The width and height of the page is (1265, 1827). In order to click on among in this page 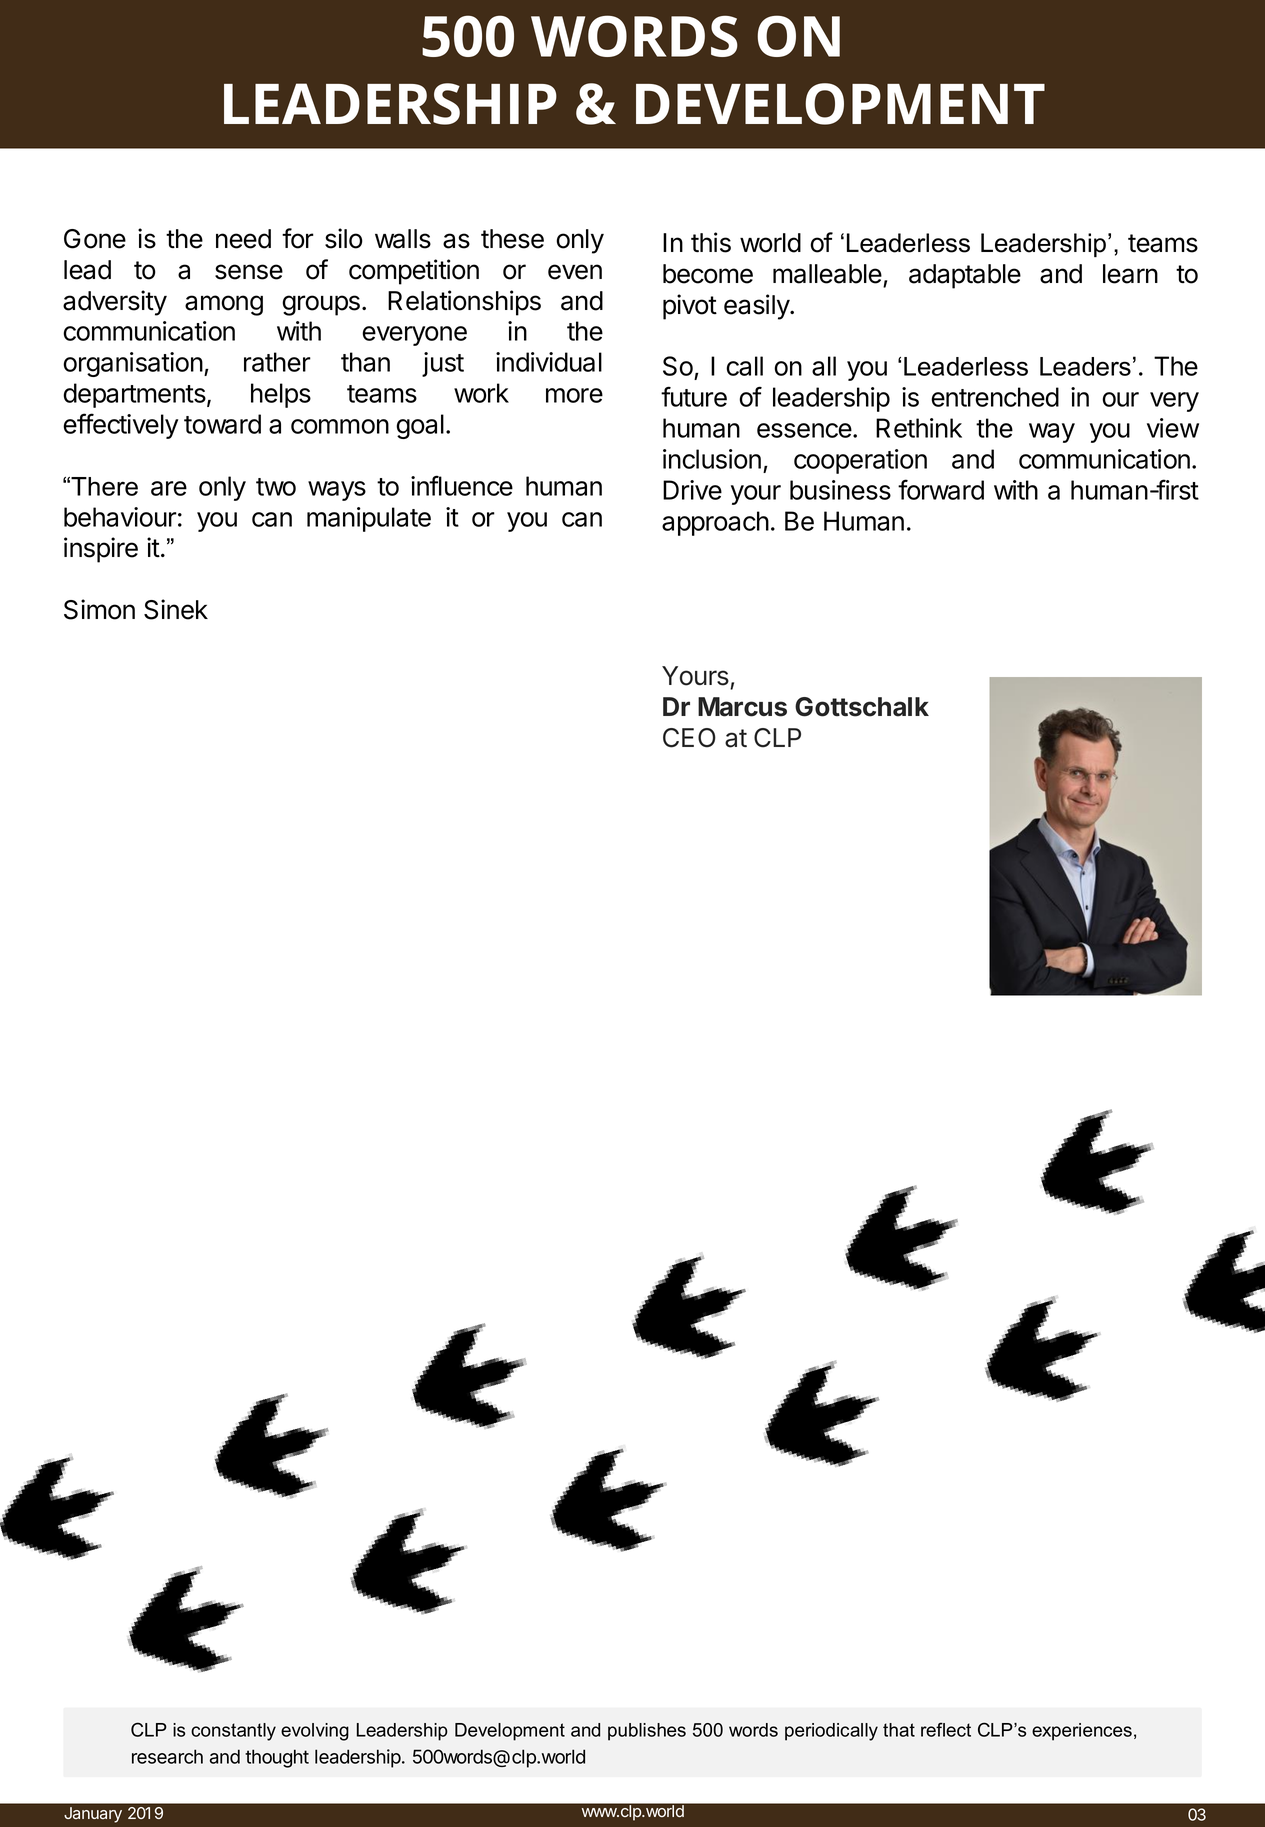, I will do `click(224, 305)`.
